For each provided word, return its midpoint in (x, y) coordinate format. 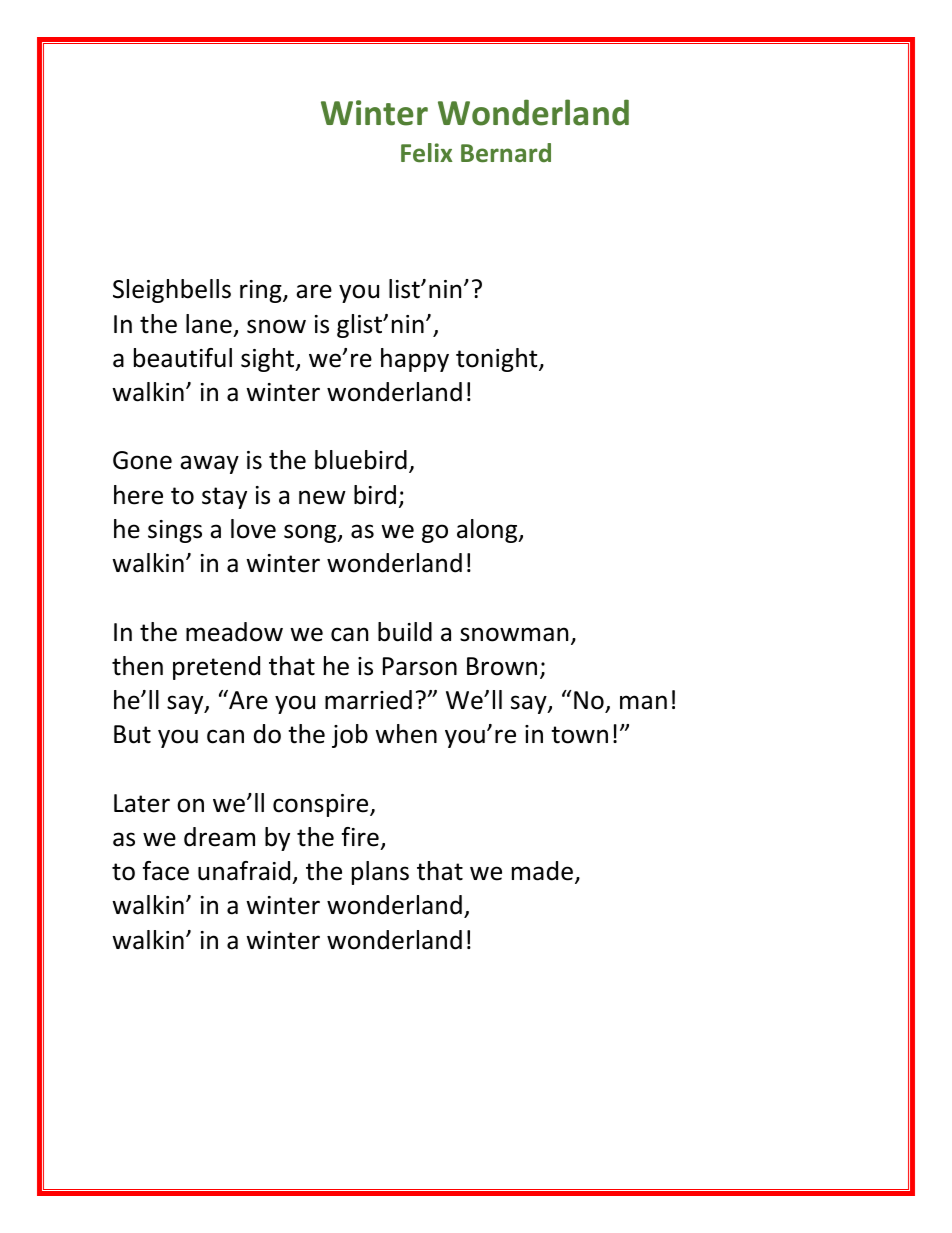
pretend (216, 668)
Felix (427, 153)
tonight (498, 360)
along (488, 531)
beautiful (183, 358)
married (368, 700)
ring (262, 291)
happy (415, 360)
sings (175, 531)
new (322, 497)
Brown (502, 666)
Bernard (506, 153)
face (166, 871)
